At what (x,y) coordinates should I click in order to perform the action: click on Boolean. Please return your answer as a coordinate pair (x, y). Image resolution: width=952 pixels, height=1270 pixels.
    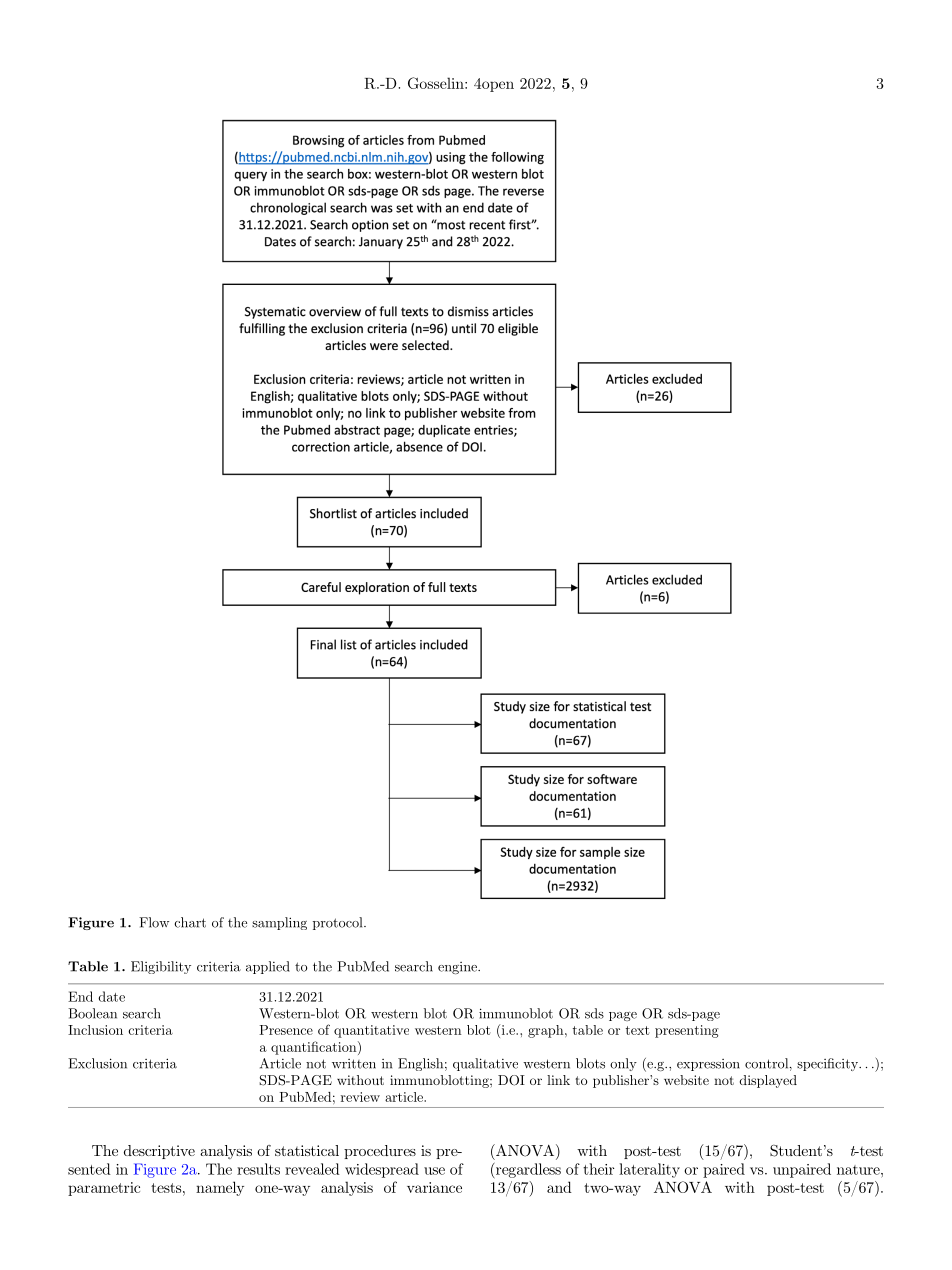
    Looking at the image, I should click on (92, 1013).
